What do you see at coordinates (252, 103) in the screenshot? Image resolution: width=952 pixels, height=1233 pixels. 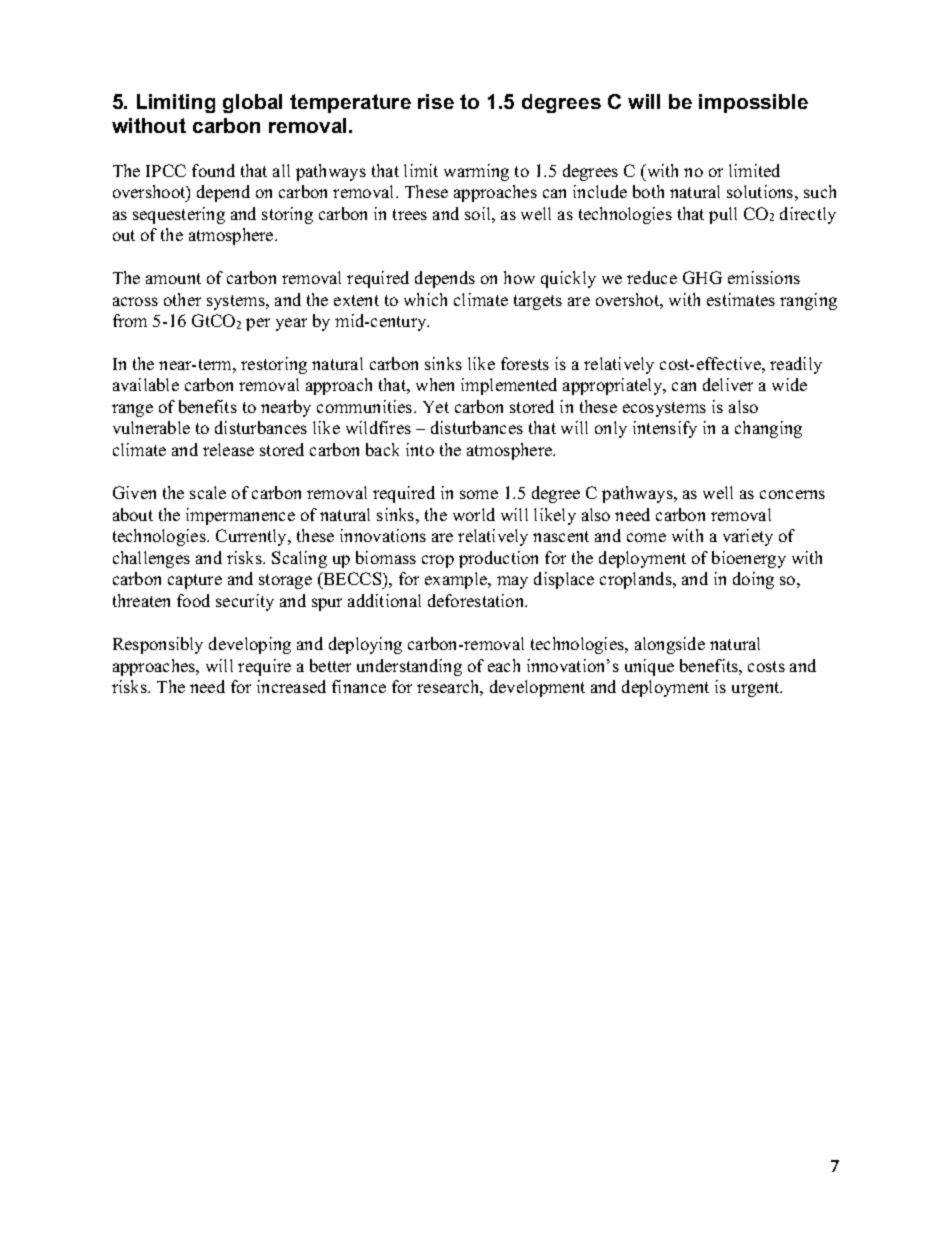 I see `global` at bounding box center [252, 103].
